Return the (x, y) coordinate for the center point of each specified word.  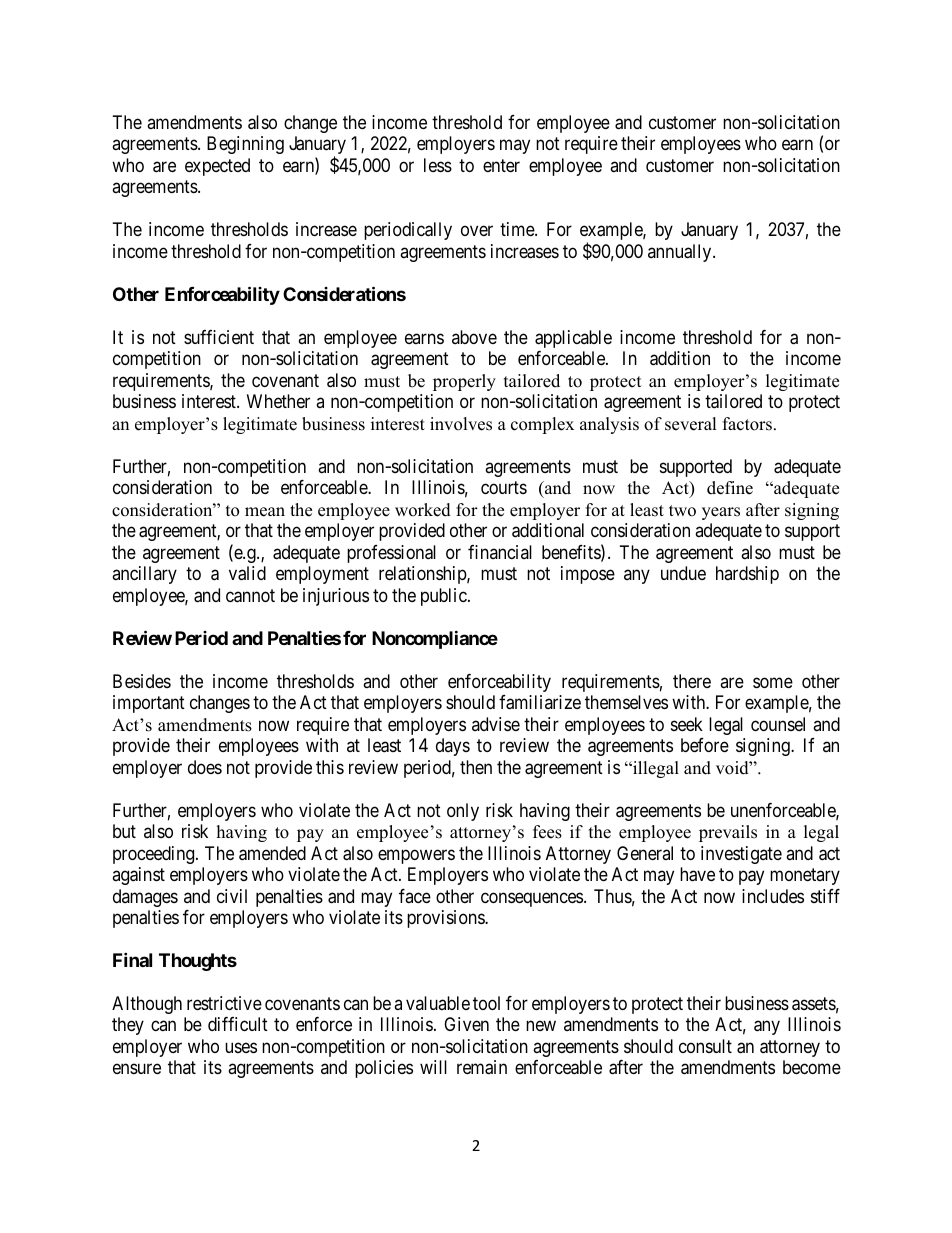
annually (681, 253)
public (445, 597)
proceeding (155, 855)
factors (747, 424)
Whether (278, 401)
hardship (747, 575)
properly (464, 382)
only (463, 812)
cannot (250, 596)
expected (217, 167)
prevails (728, 833)
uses (241, 1047)
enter (501, 165)
